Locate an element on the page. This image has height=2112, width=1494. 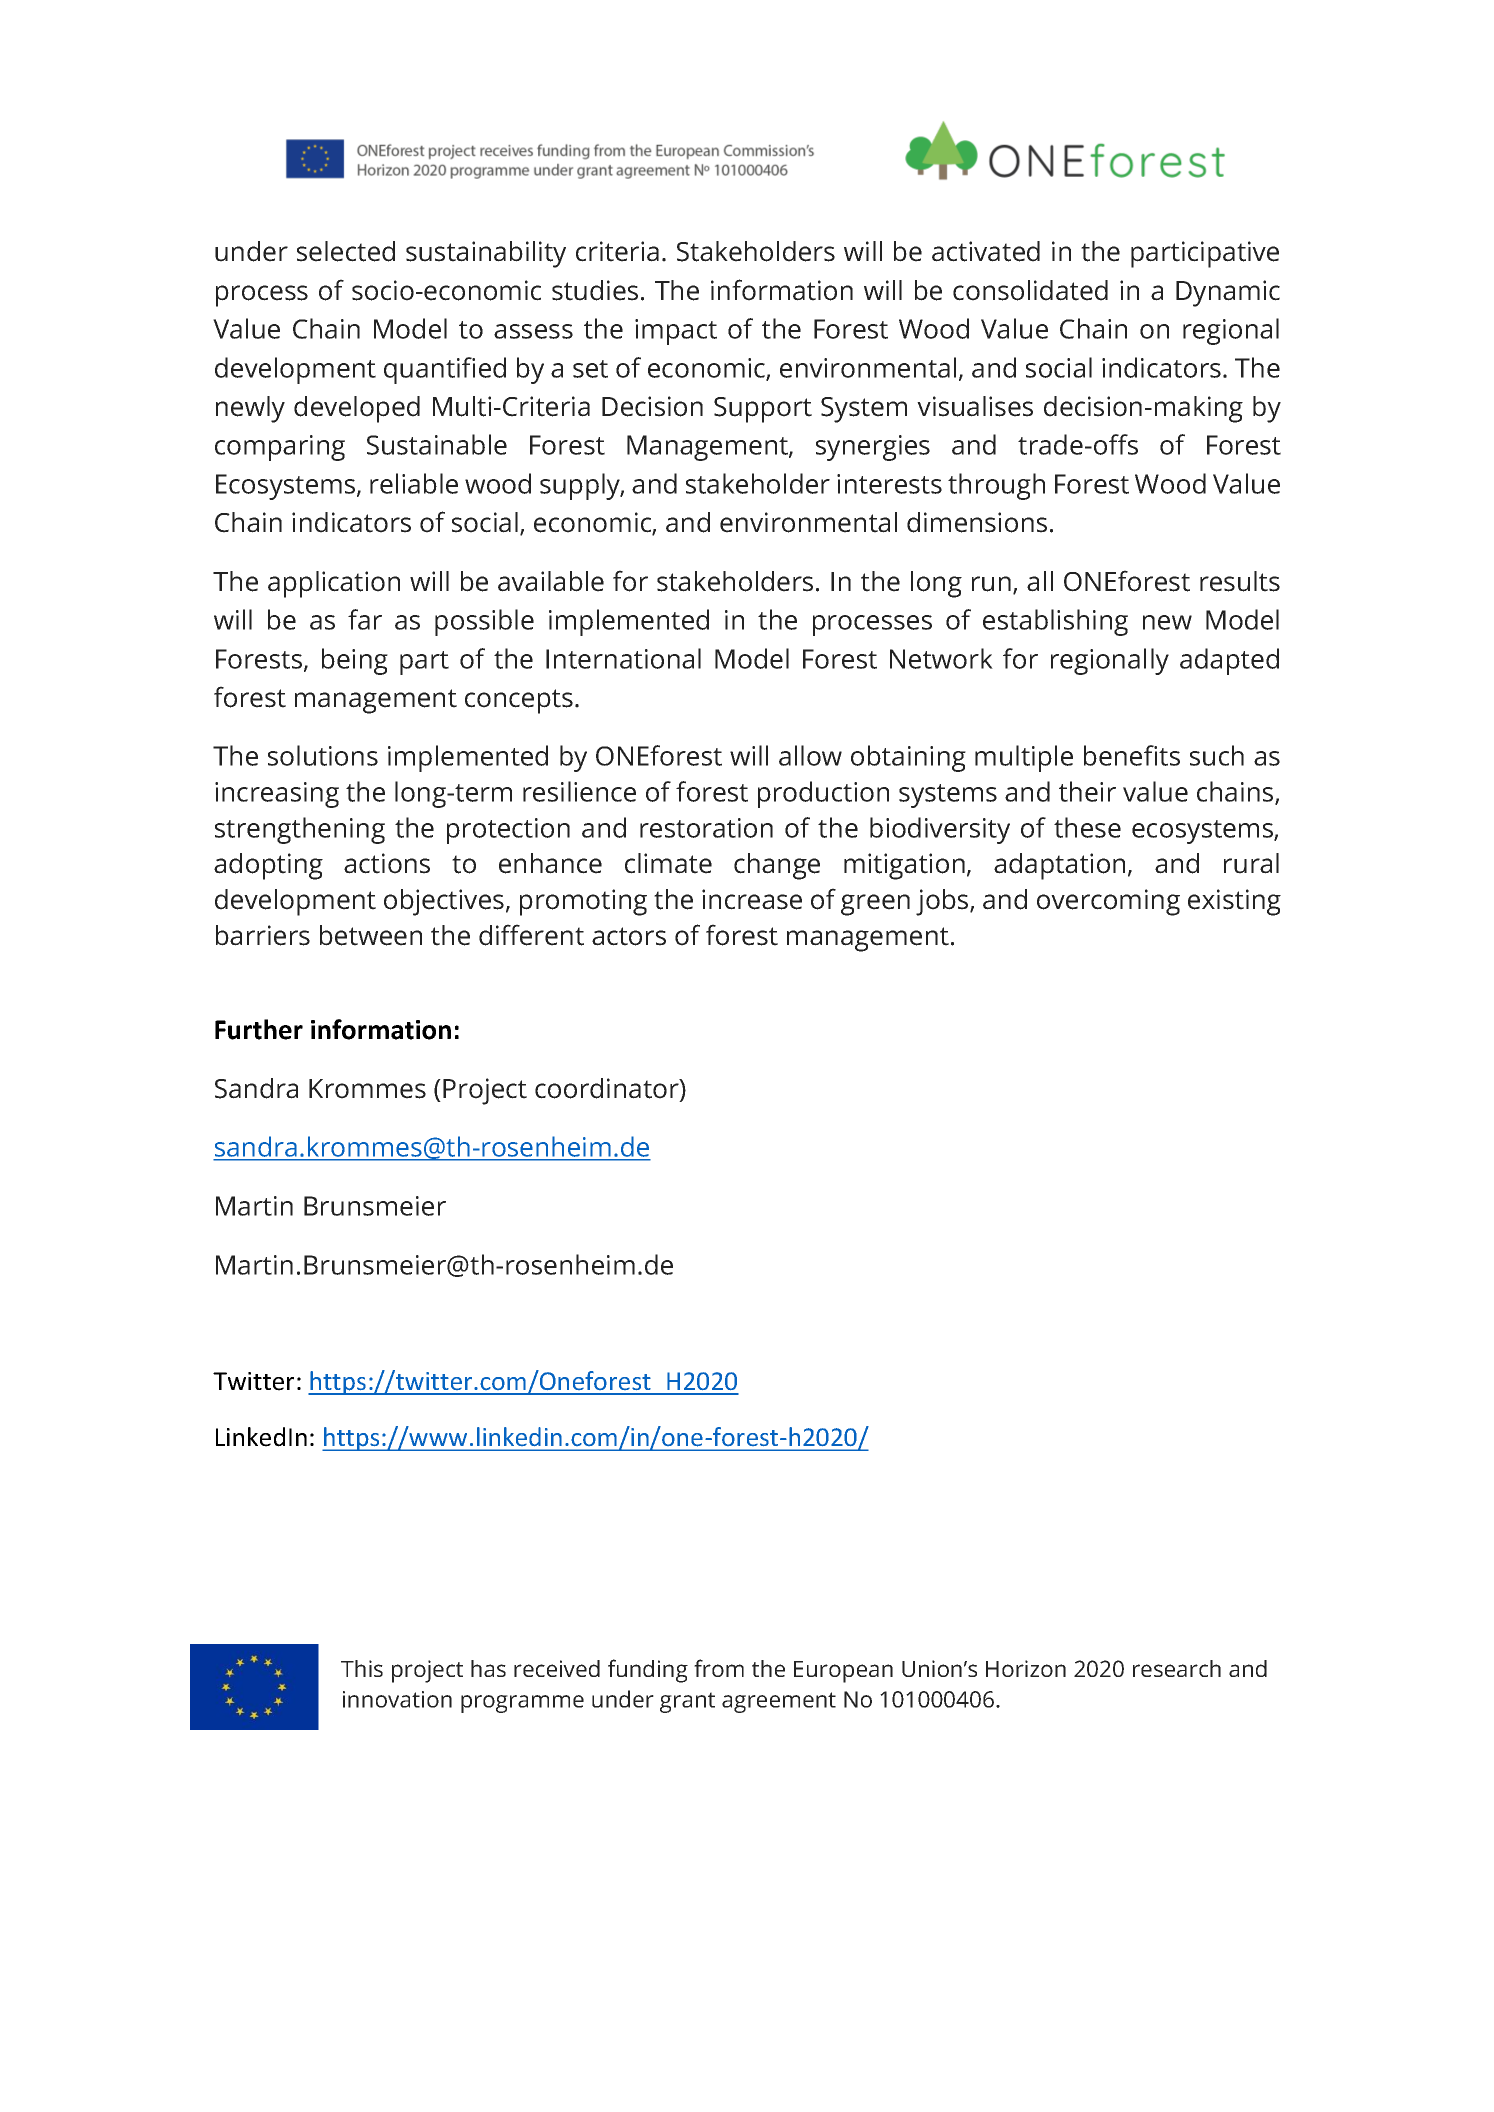
selected is located at coordinates (346, 251).
